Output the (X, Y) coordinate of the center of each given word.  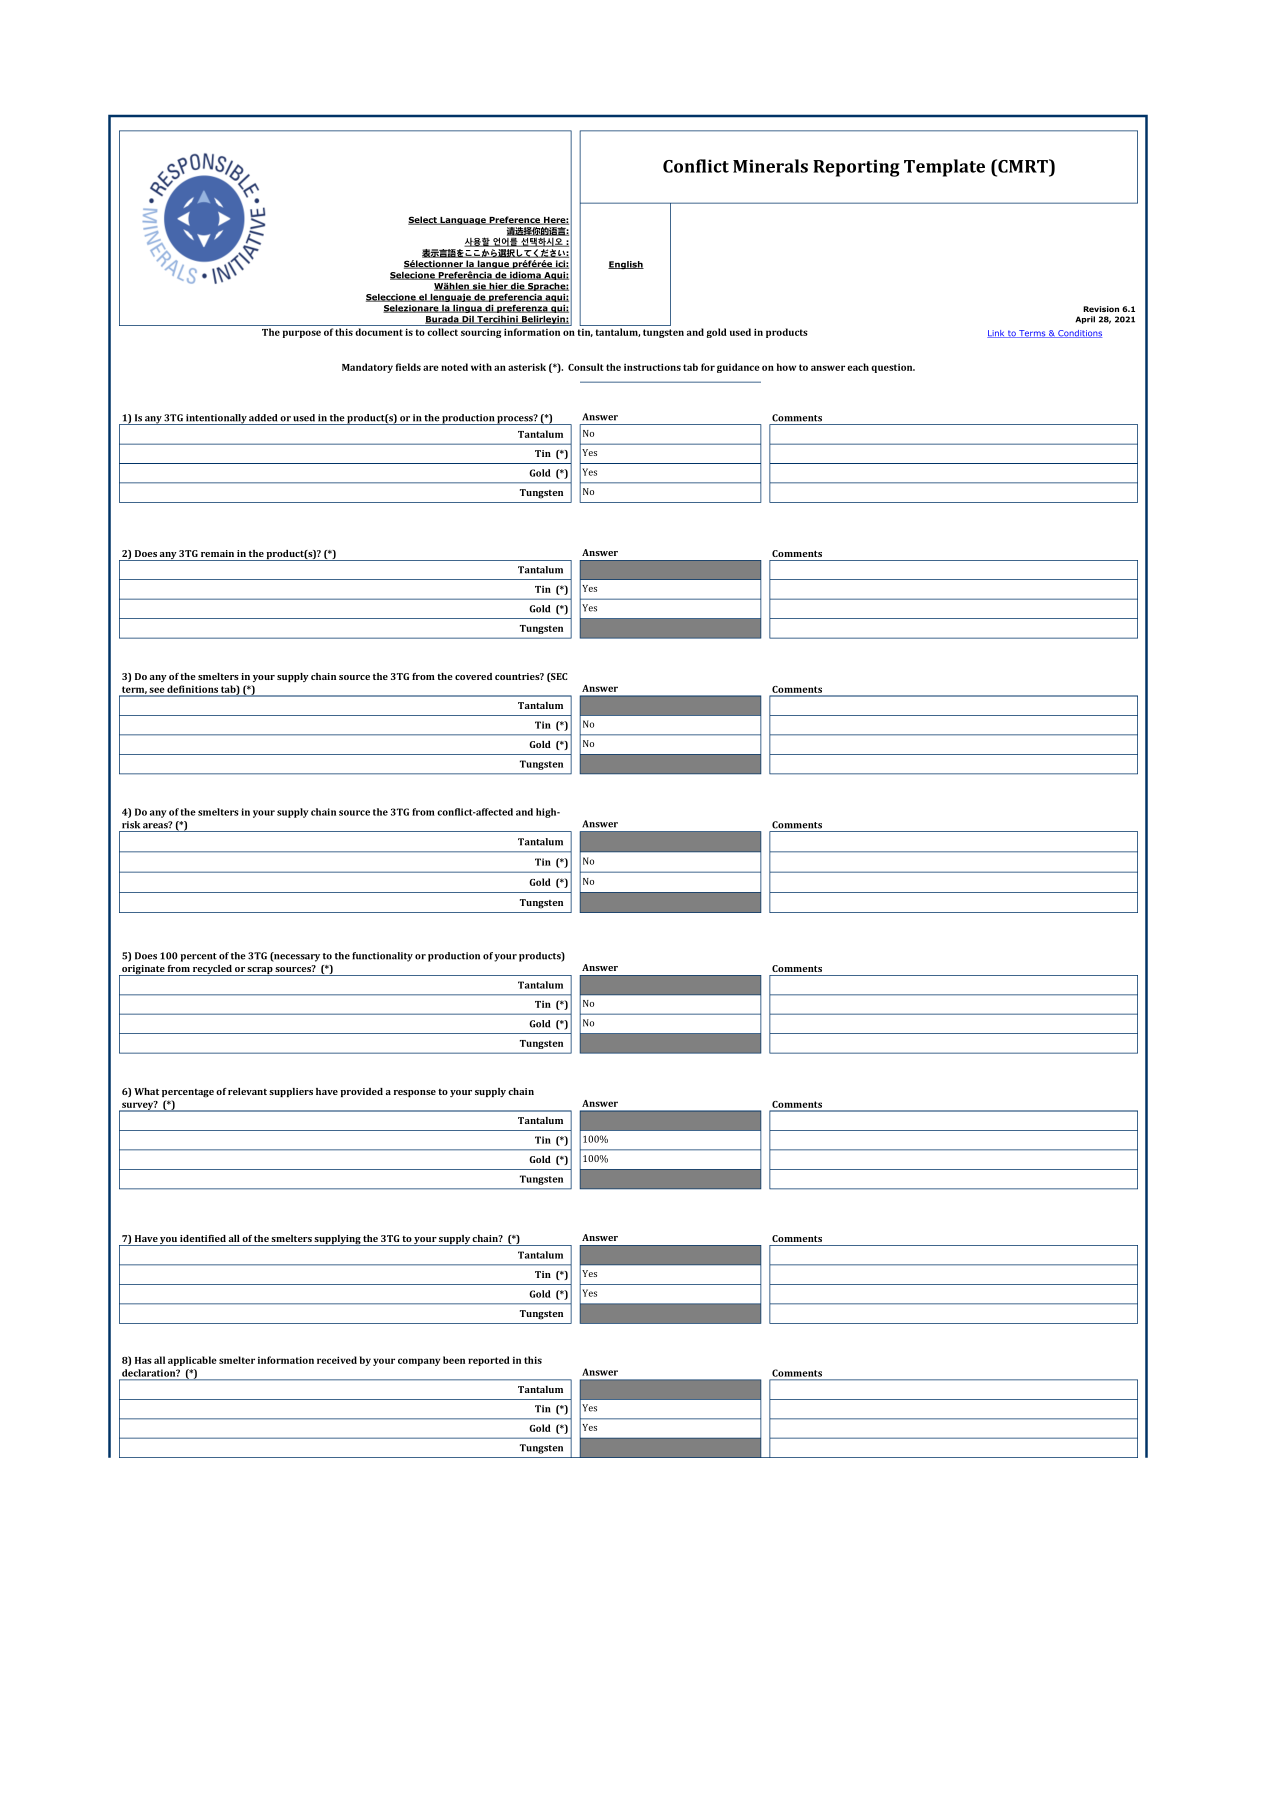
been (454, 1360)
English (626, 265)
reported (489, 1361)
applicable (192, 1361)
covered (473, 676)
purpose (302, 334)
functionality (382, 957)
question (893, 368)
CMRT (1023, 166)
